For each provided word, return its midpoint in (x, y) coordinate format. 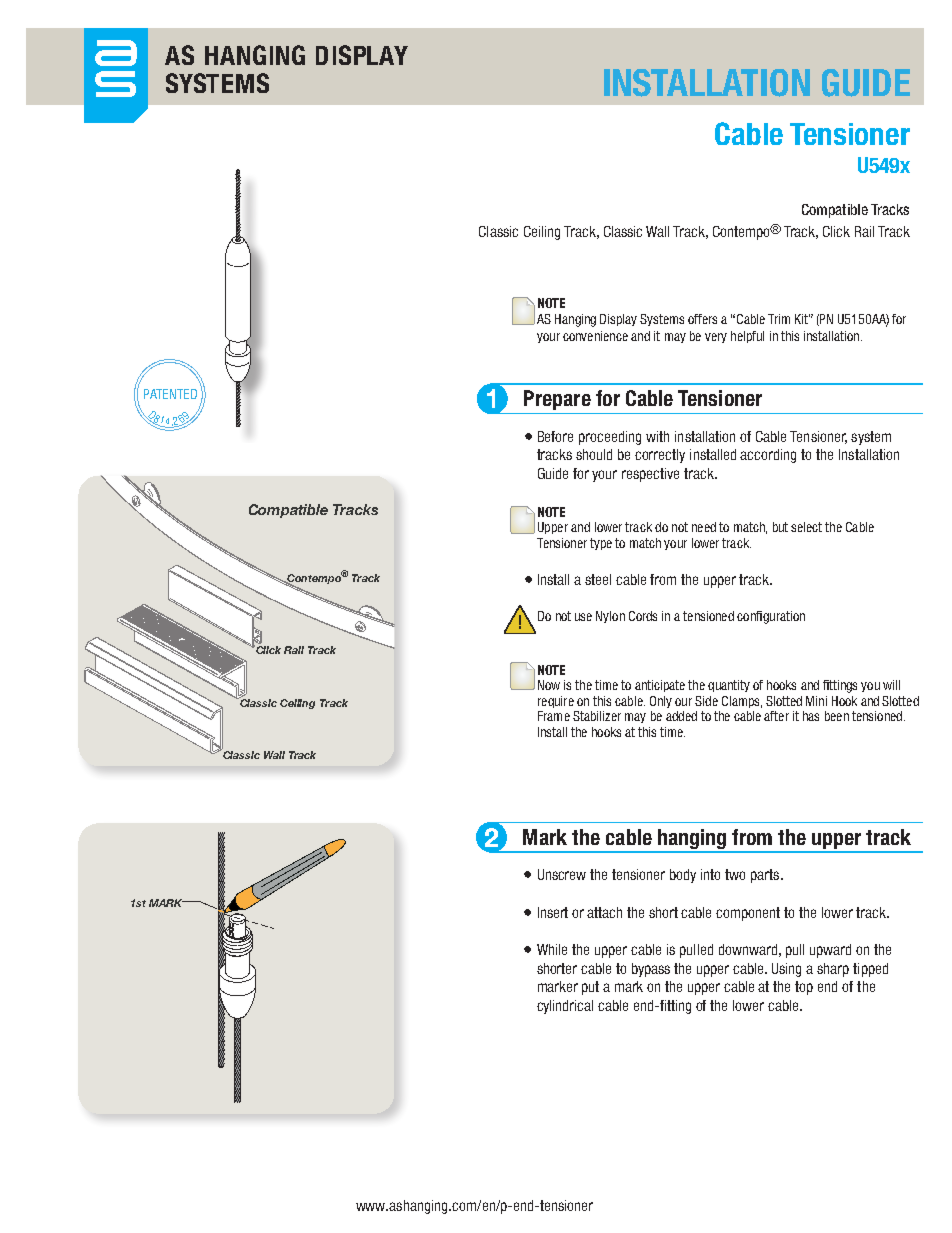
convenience (595, 336)
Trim (779, 319)
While (552, 949)
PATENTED (170, 394)
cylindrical (565, 1007)
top (804, 988)
